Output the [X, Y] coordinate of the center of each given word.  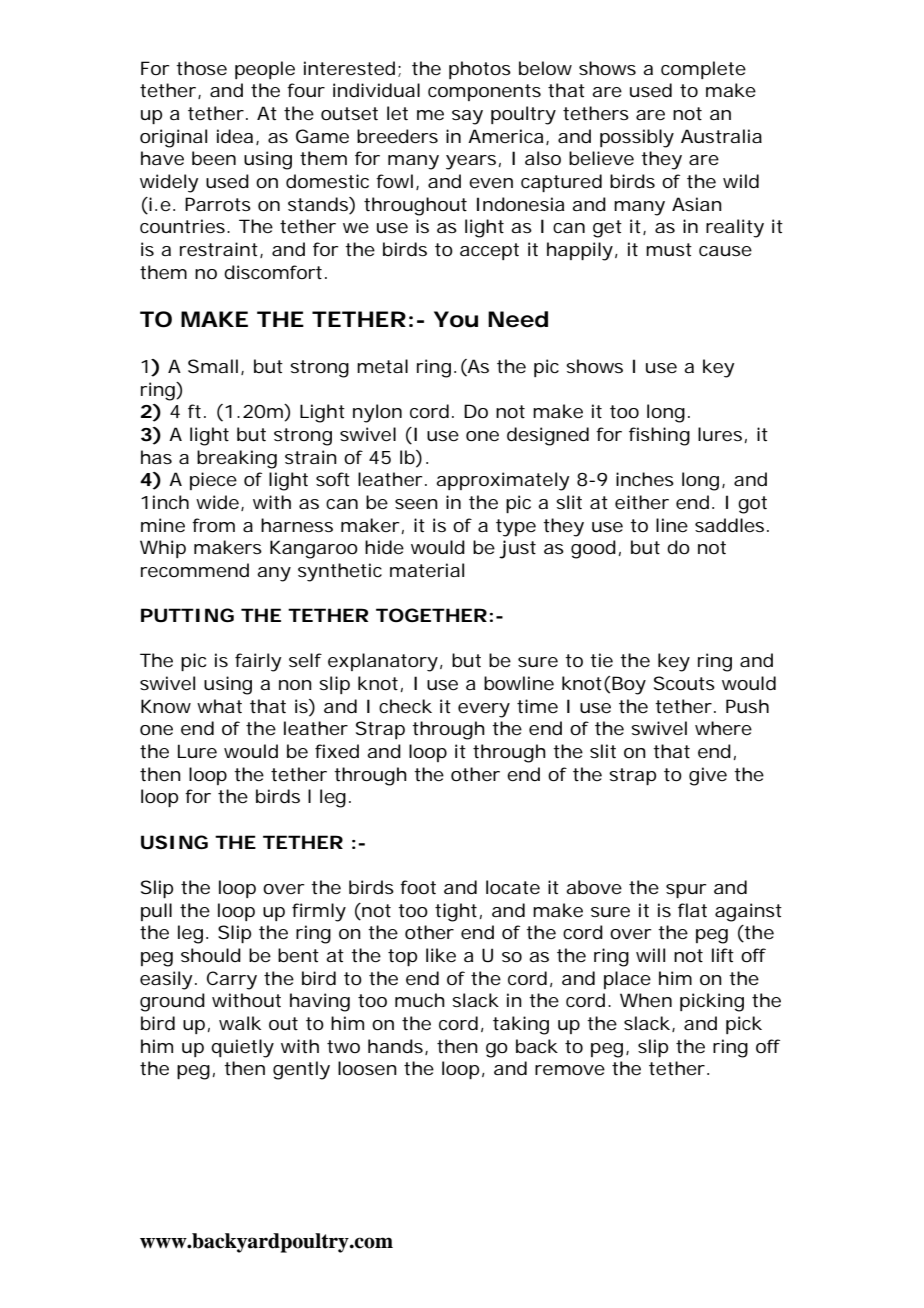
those [201, 68]
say [467, 117]
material [427, 570]
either [642, 502]
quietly [242, 1048]
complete [703, 70]
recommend [195, 570]
